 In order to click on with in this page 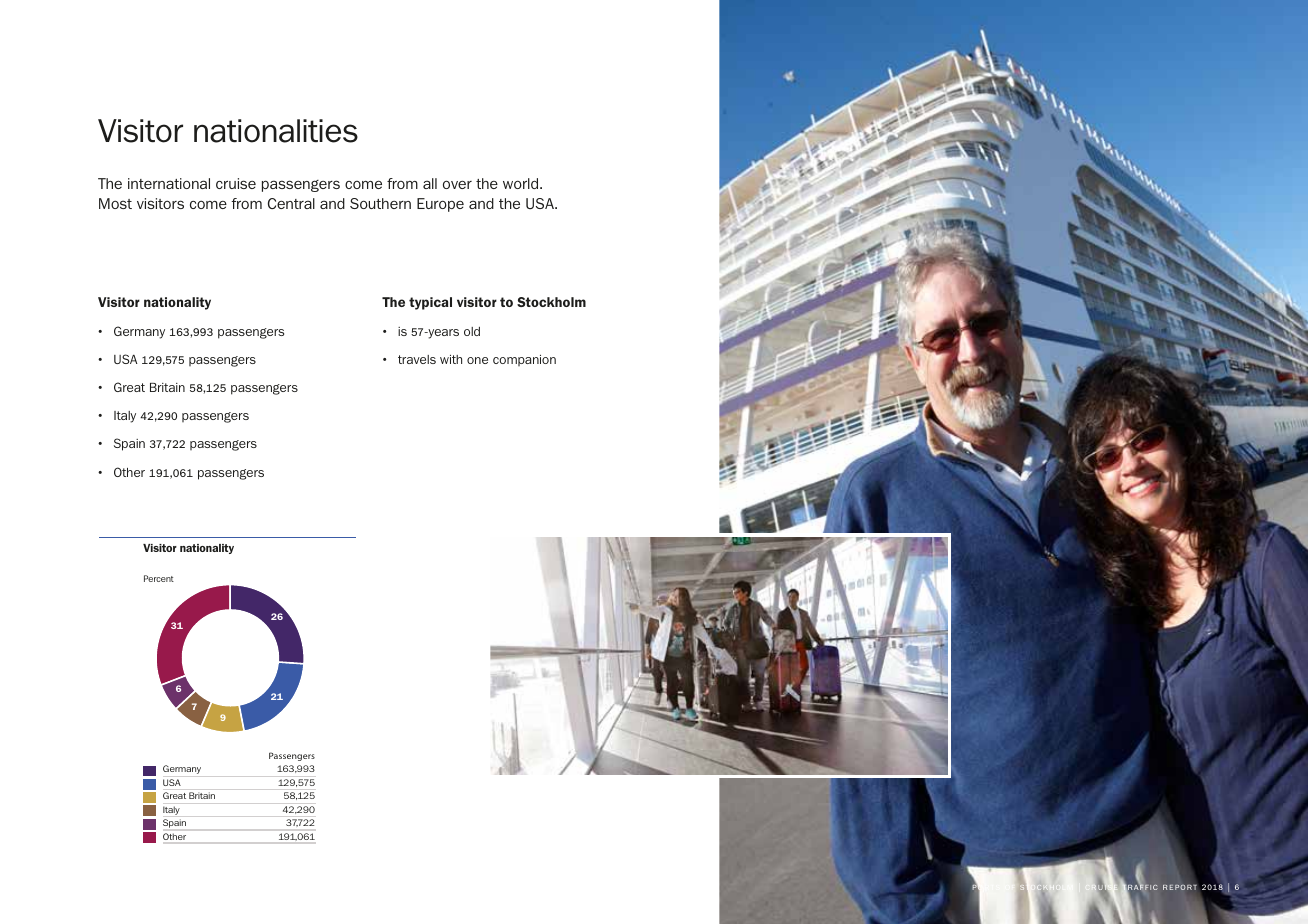, I will do `click(451, 359)`.
